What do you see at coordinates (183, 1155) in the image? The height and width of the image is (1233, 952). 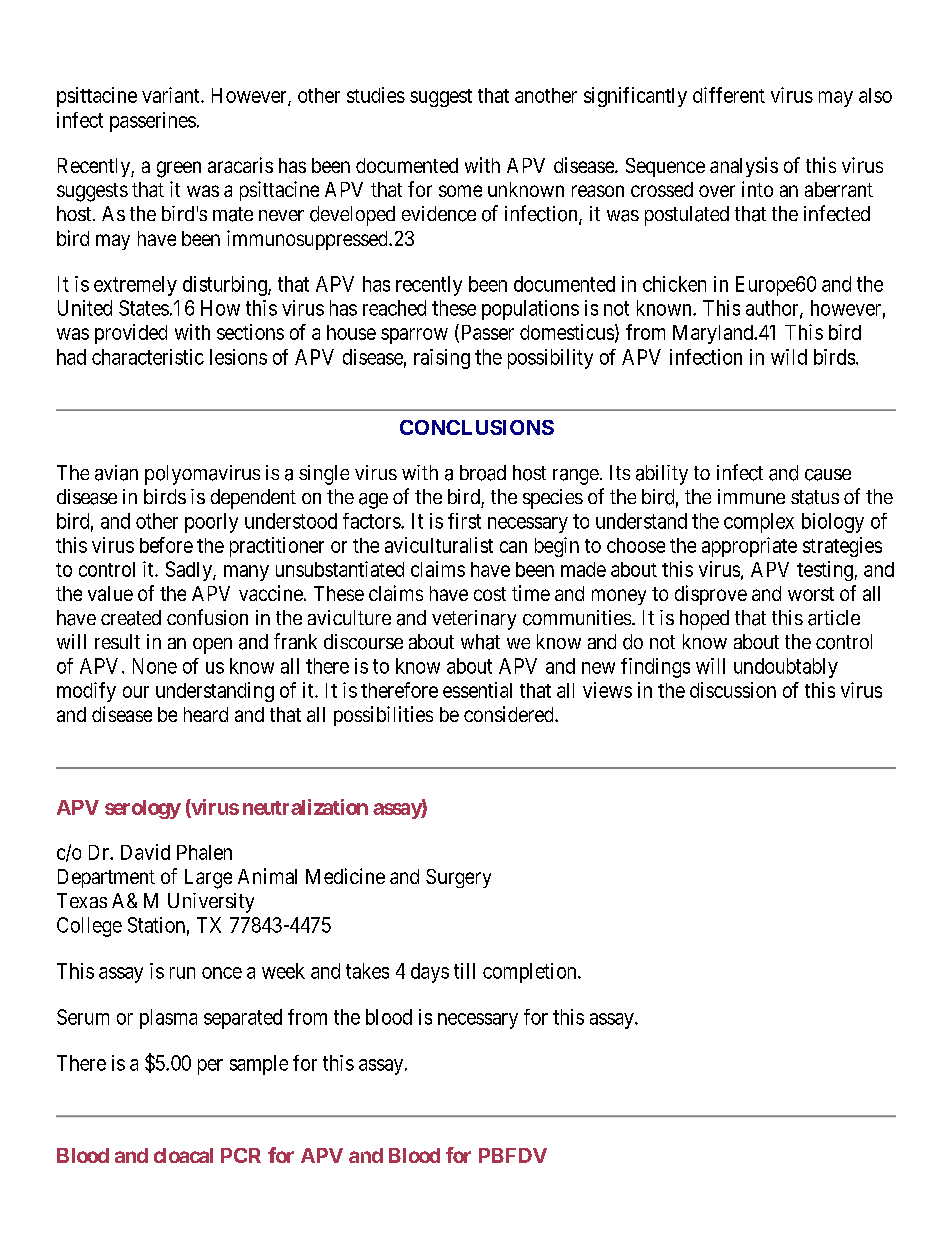 I see `cloacal` at bounding box center [183, 1155].
